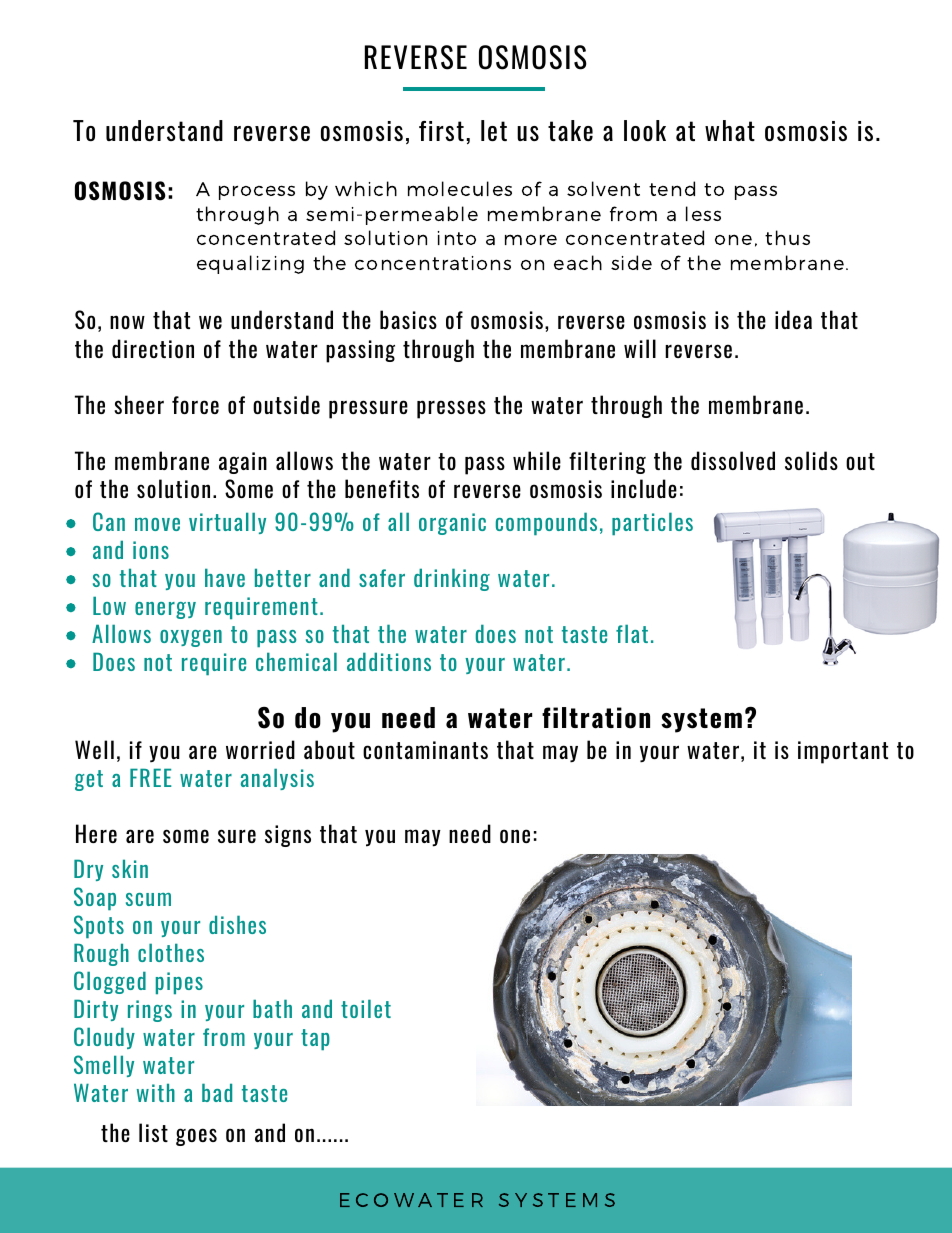  Describe the element at coordinates (451, 409) in the image. I see `presses` at that location.
